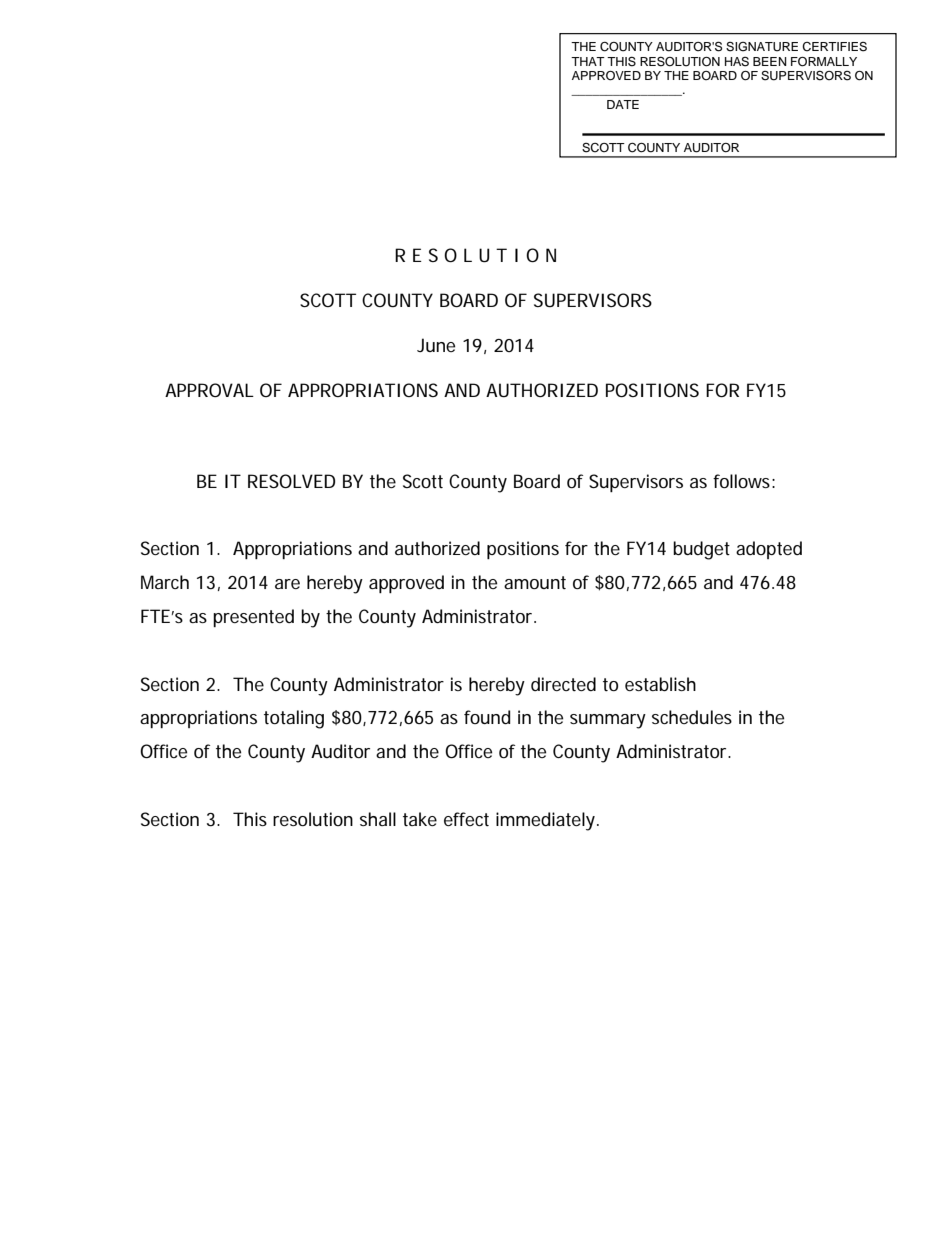  What do you see at coordinates (741, 481) in the page?
I see `follows` at bounding box center [741, 481].
